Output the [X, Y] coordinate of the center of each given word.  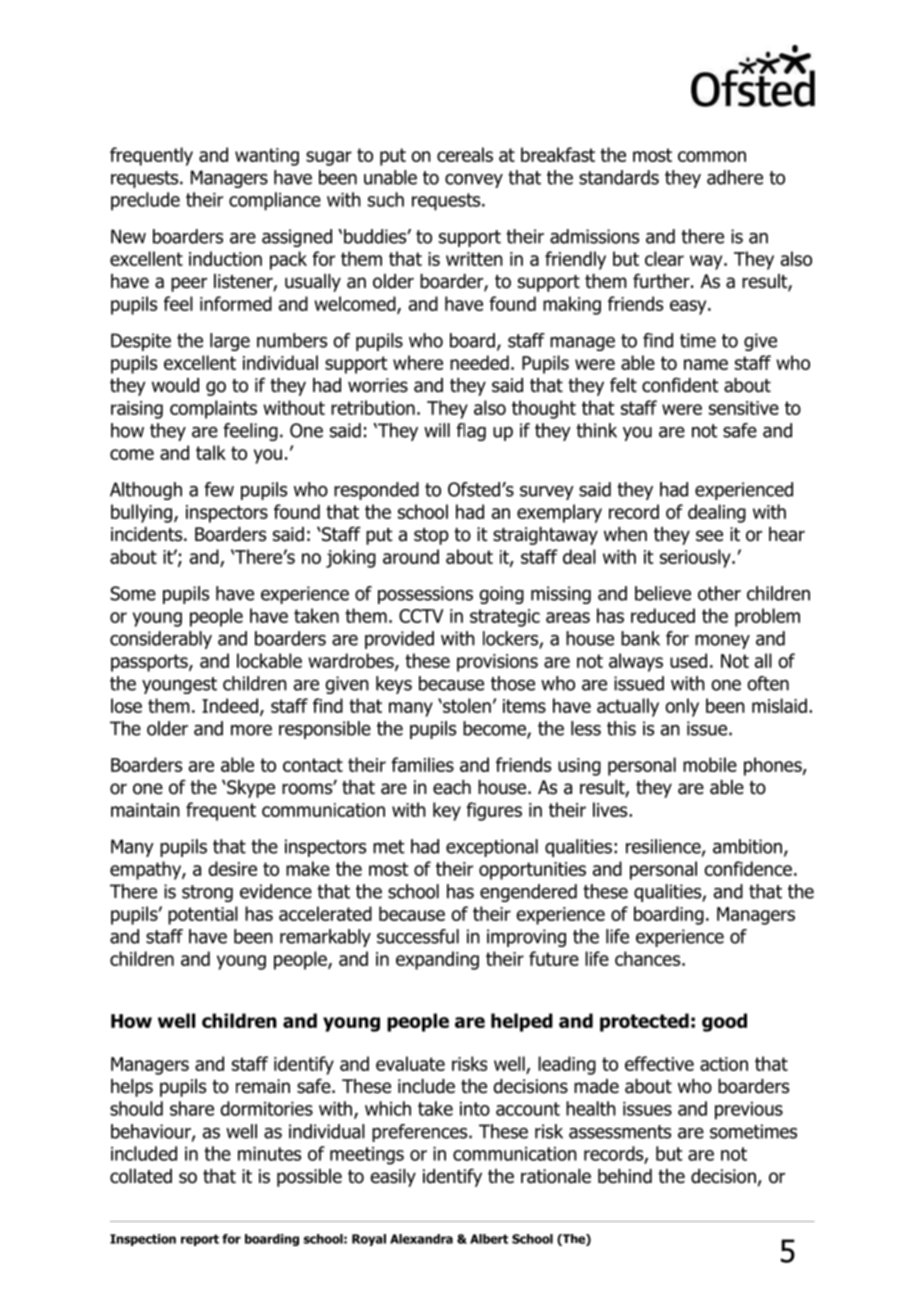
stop [431, 536]
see [709, 536]
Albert [489, 1239]
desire [232, 868]
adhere [735, 177]
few [219, 489]
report [200, 1240]
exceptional [492, 848]
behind [625, 1176]
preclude [145, 201]
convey [474, 181]
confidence [748, 868]
